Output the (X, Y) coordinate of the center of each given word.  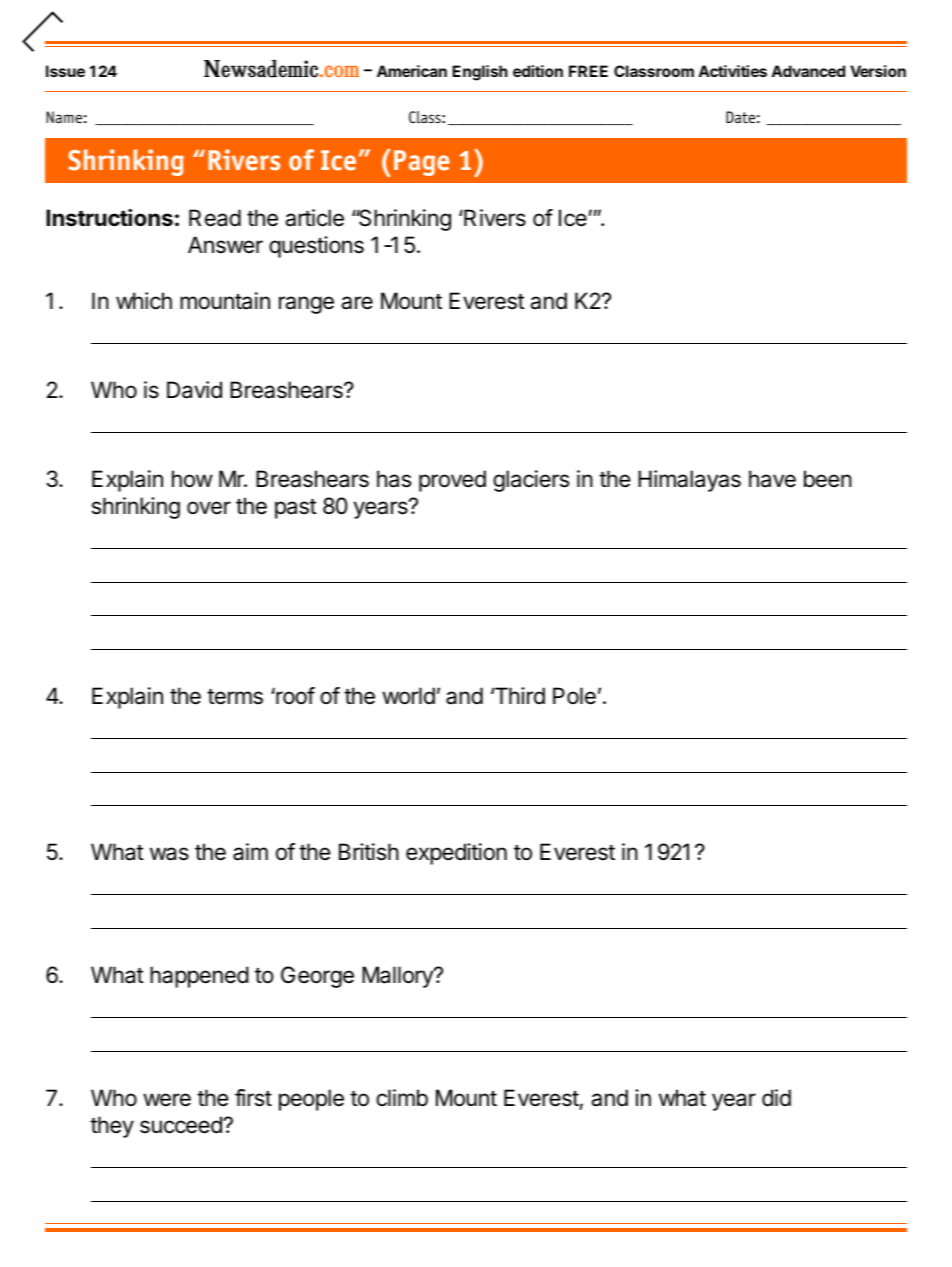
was (169, 854)
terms (235, 697)
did (776, 1098)
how (192, 479)
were (167, 1100)
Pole (574, 696)
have (772, 479)
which (144, 301)
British (369, 852)
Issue (65, 71)
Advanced (808, 71)
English (480, 73)
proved (452, 481)
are (357, 303)
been (828, 479)
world (408, 696)
